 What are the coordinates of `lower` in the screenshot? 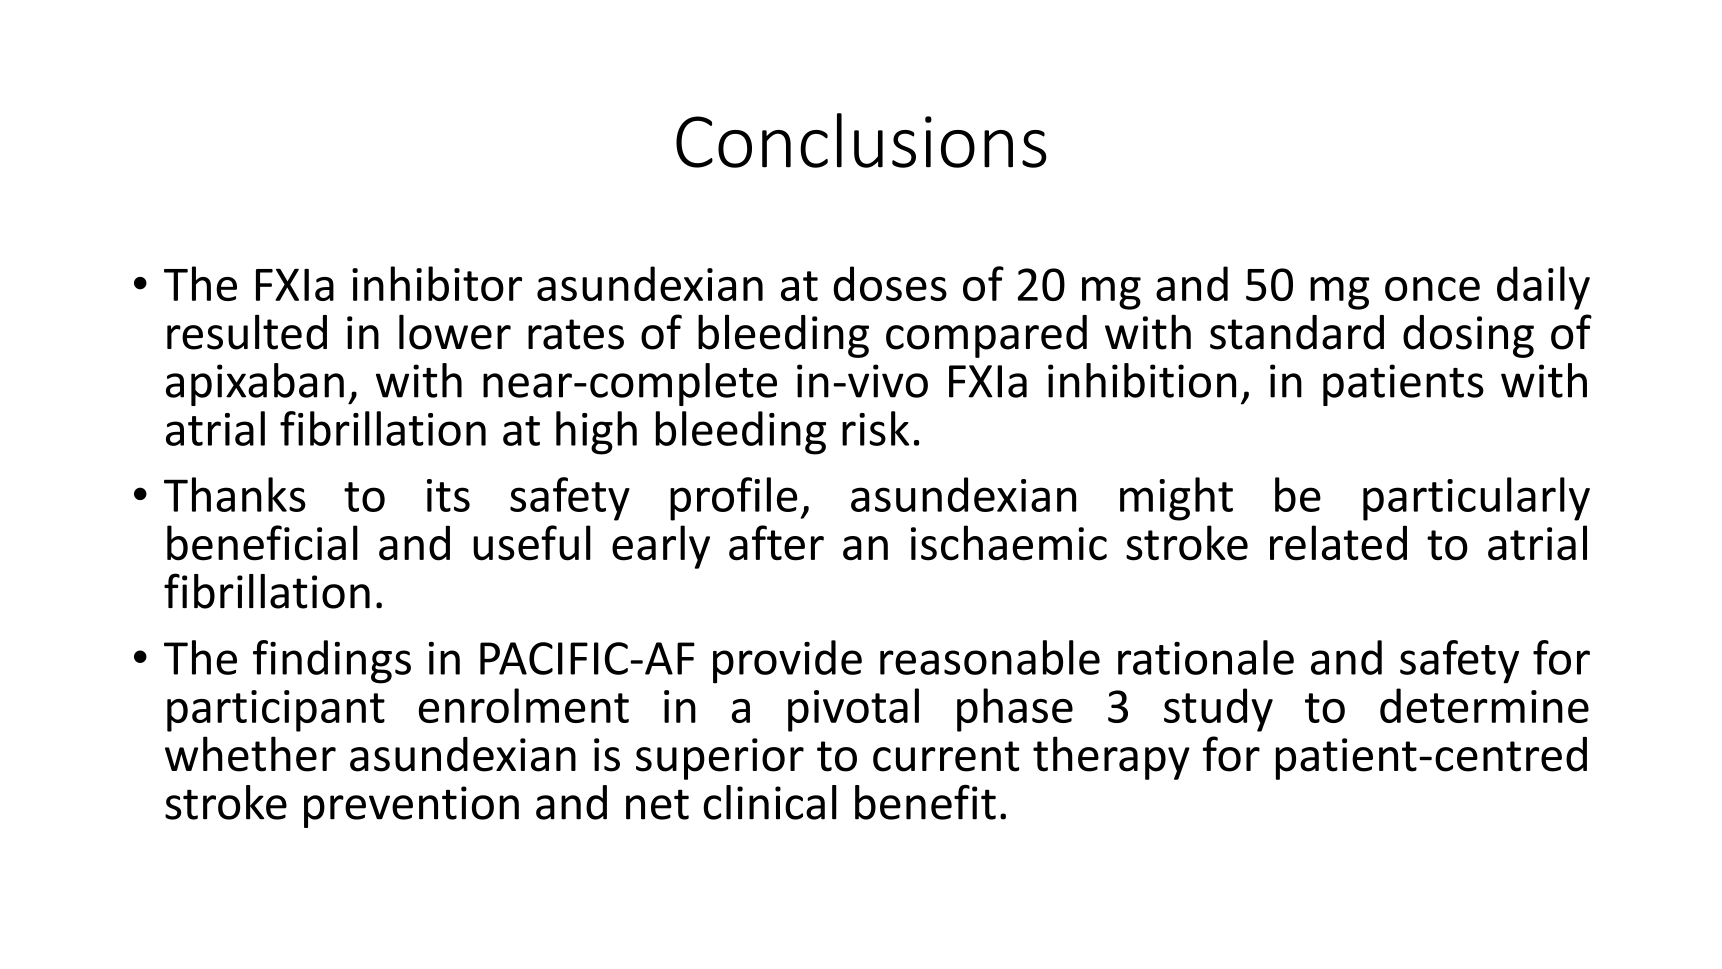 It's located at (455, 332).
